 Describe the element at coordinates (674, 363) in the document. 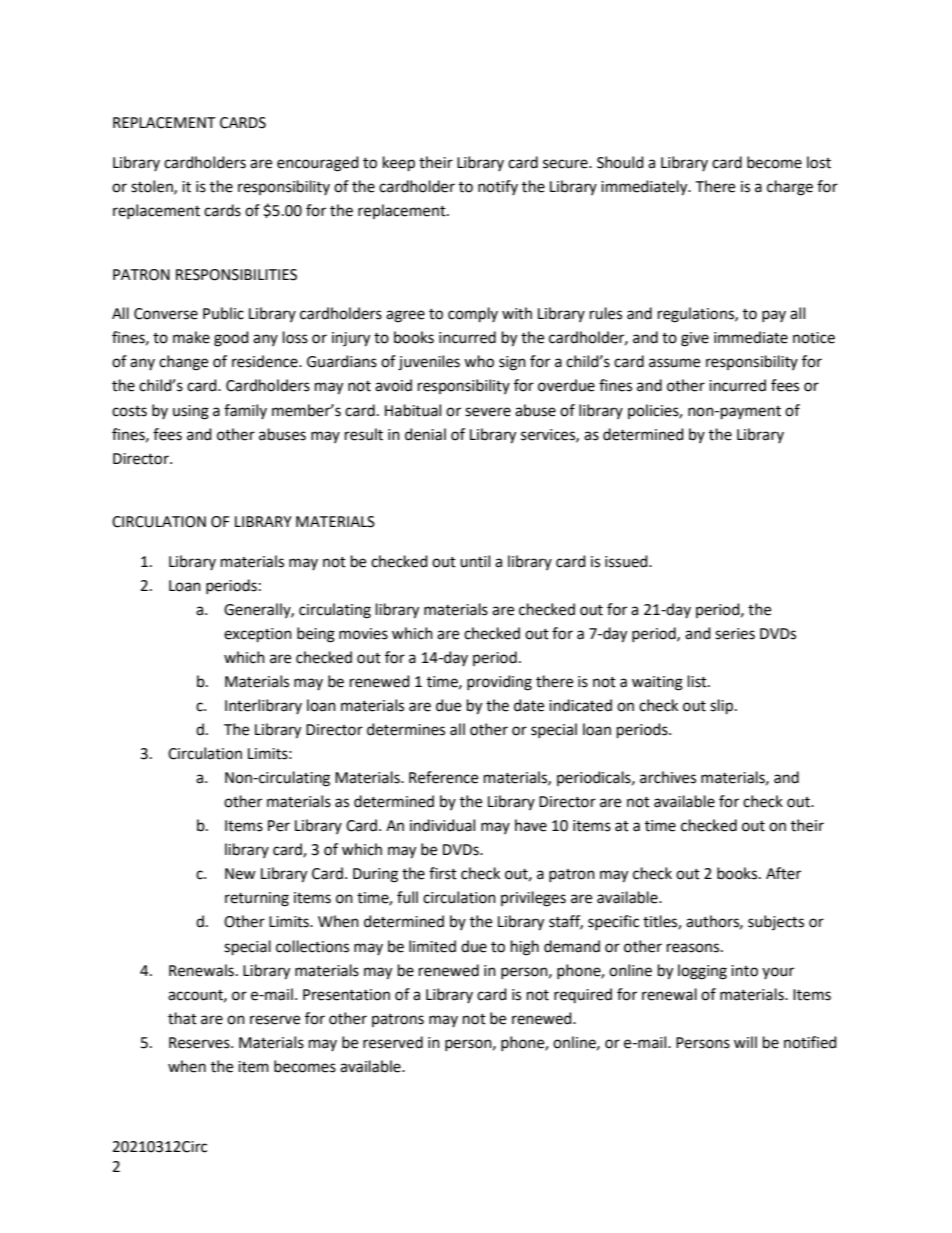

I see `assume` at that location.
